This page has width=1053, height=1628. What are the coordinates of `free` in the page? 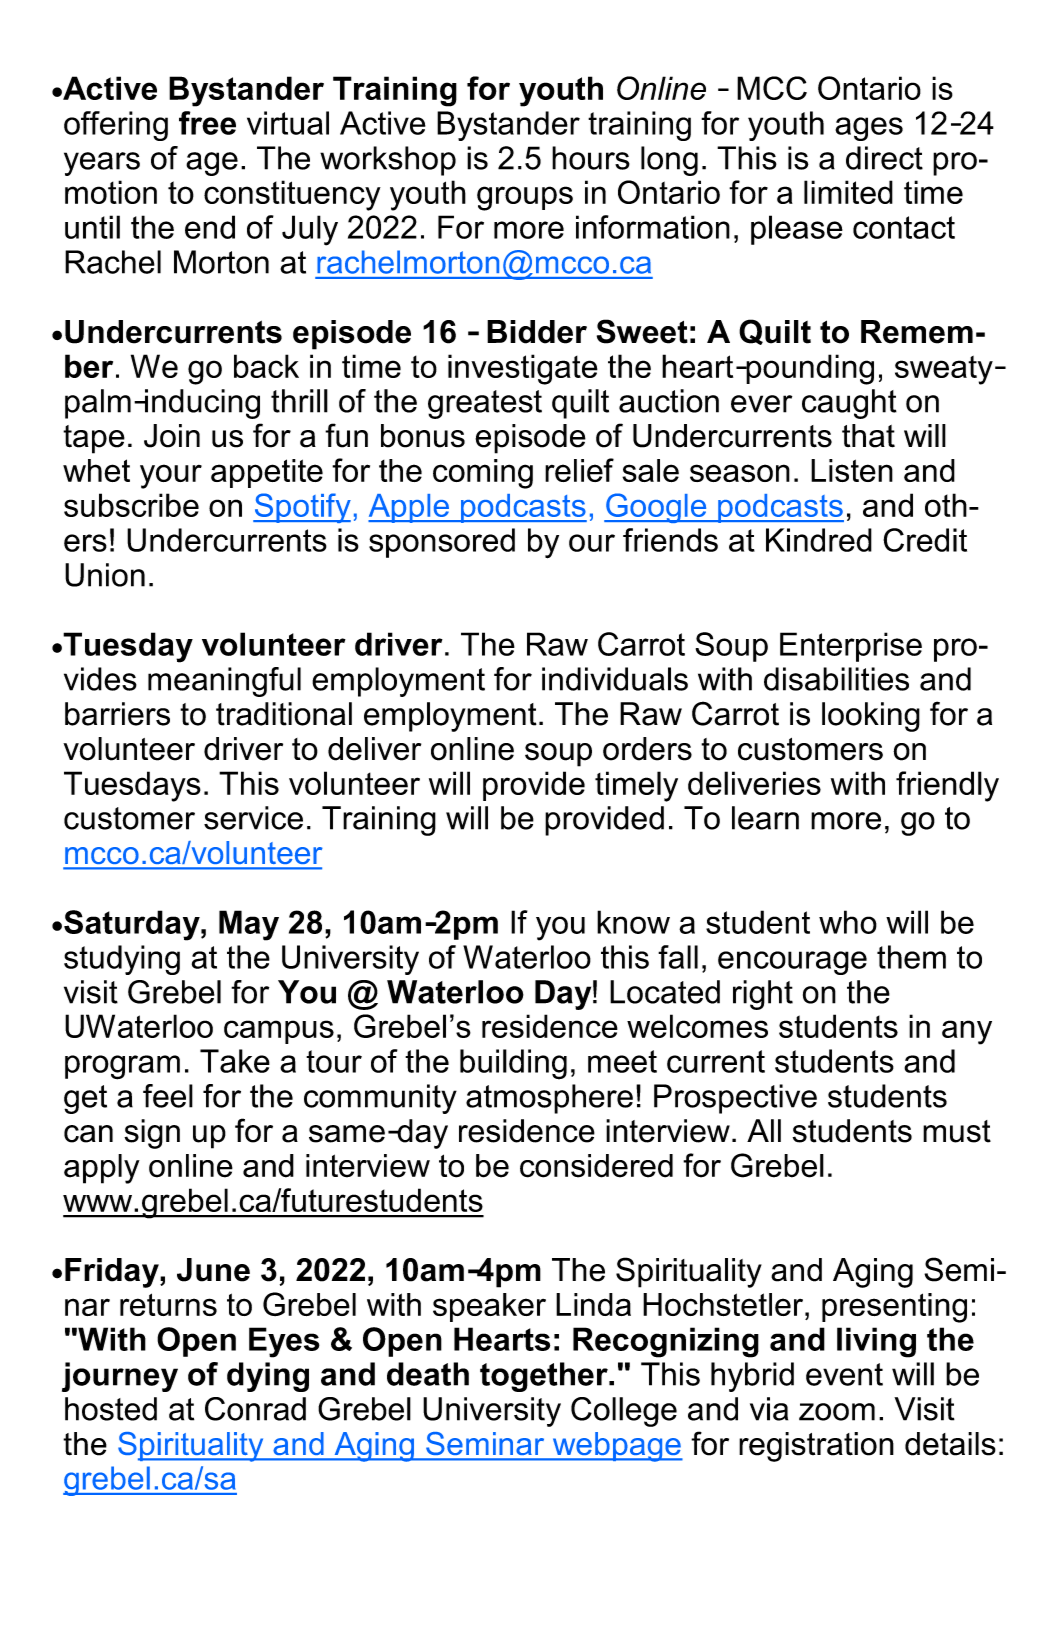 It's located at (207, 123).
